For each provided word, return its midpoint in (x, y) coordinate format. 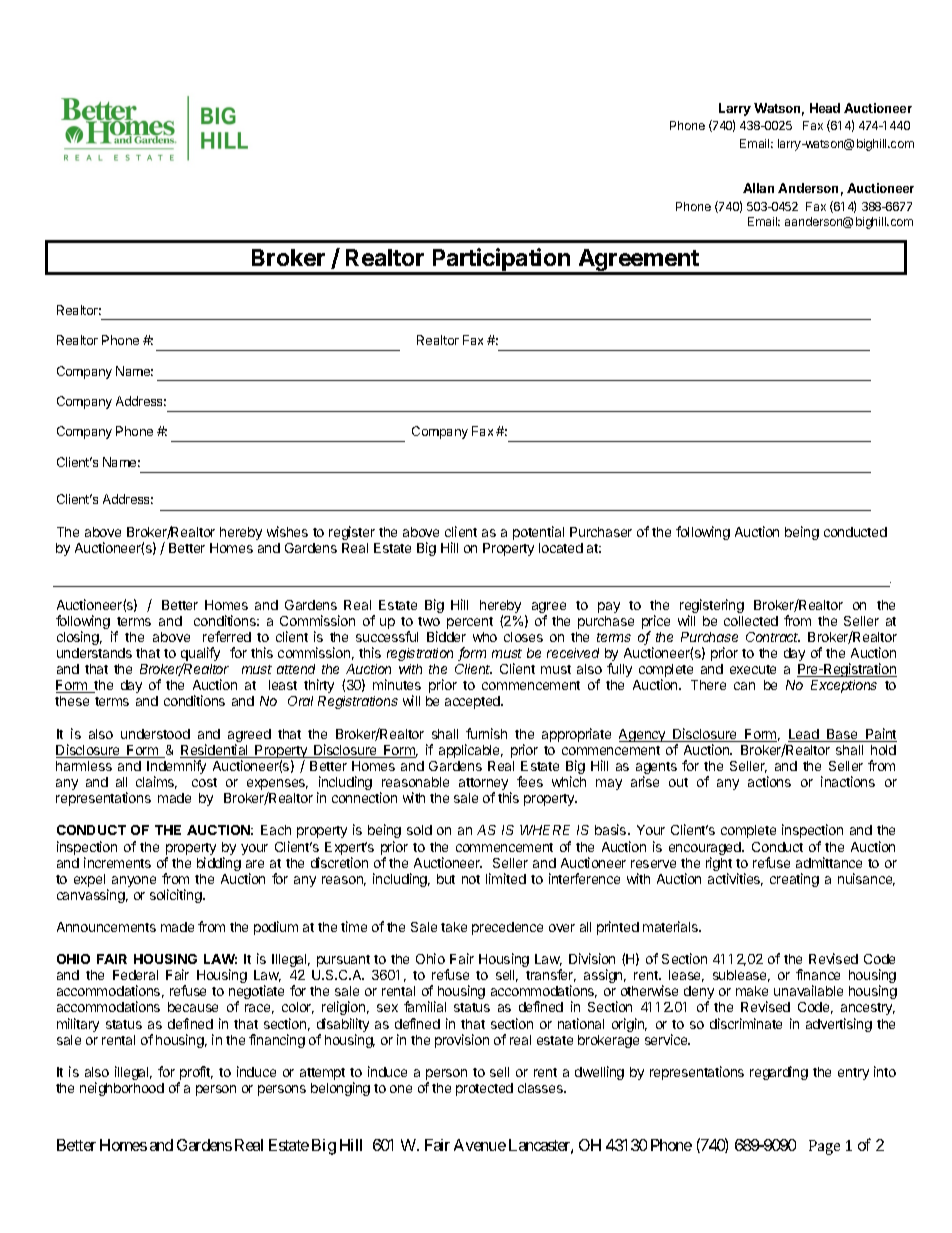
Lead (804, 735)
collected (751, 621)
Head (825, 108)
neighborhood (122, 1089)
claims (156, 782)
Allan (758, 188)
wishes (287, 531)
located (561, 548)
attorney (485, 785)
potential (538, 533)
